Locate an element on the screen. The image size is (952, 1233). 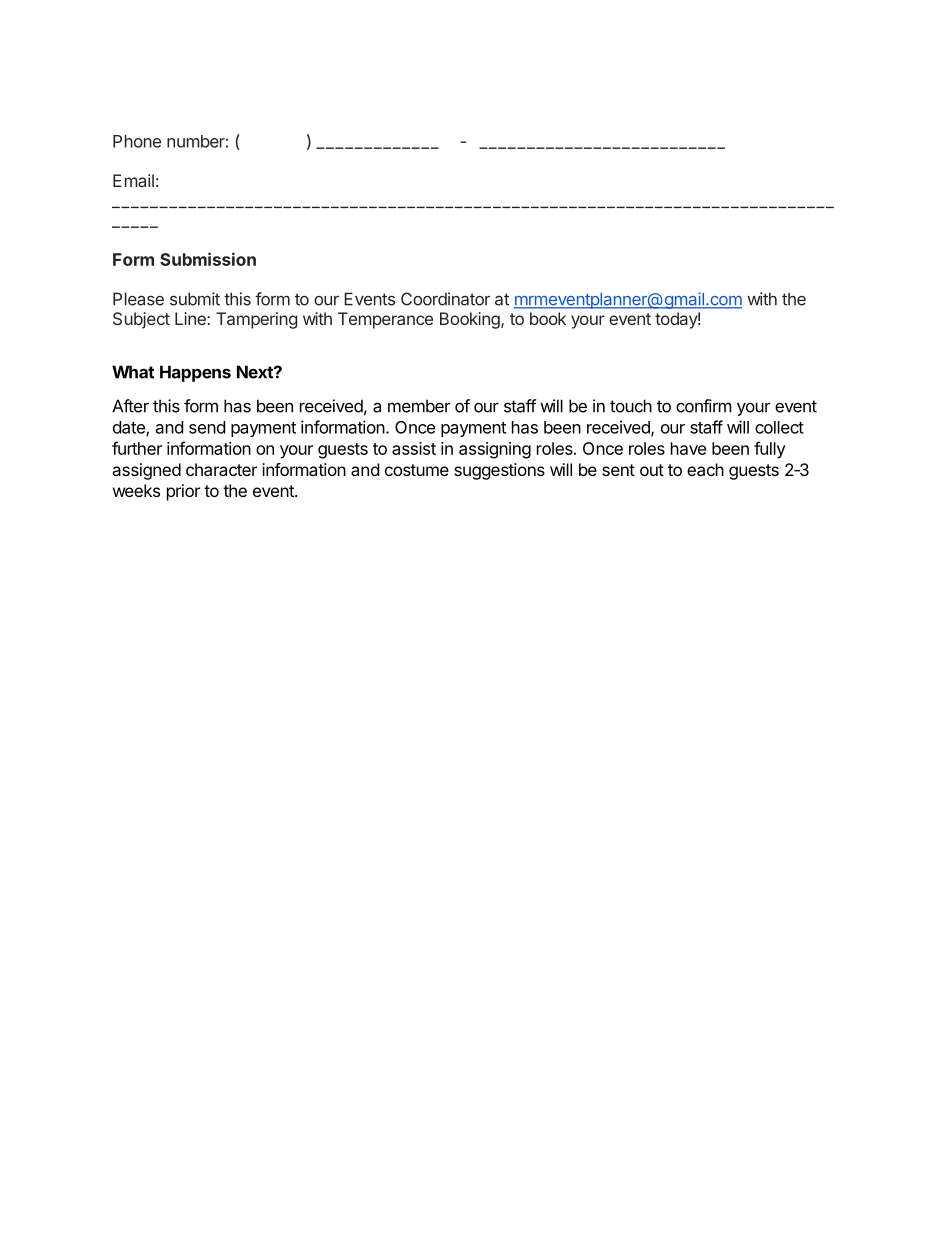
send is located at coordinates (207, 427).
